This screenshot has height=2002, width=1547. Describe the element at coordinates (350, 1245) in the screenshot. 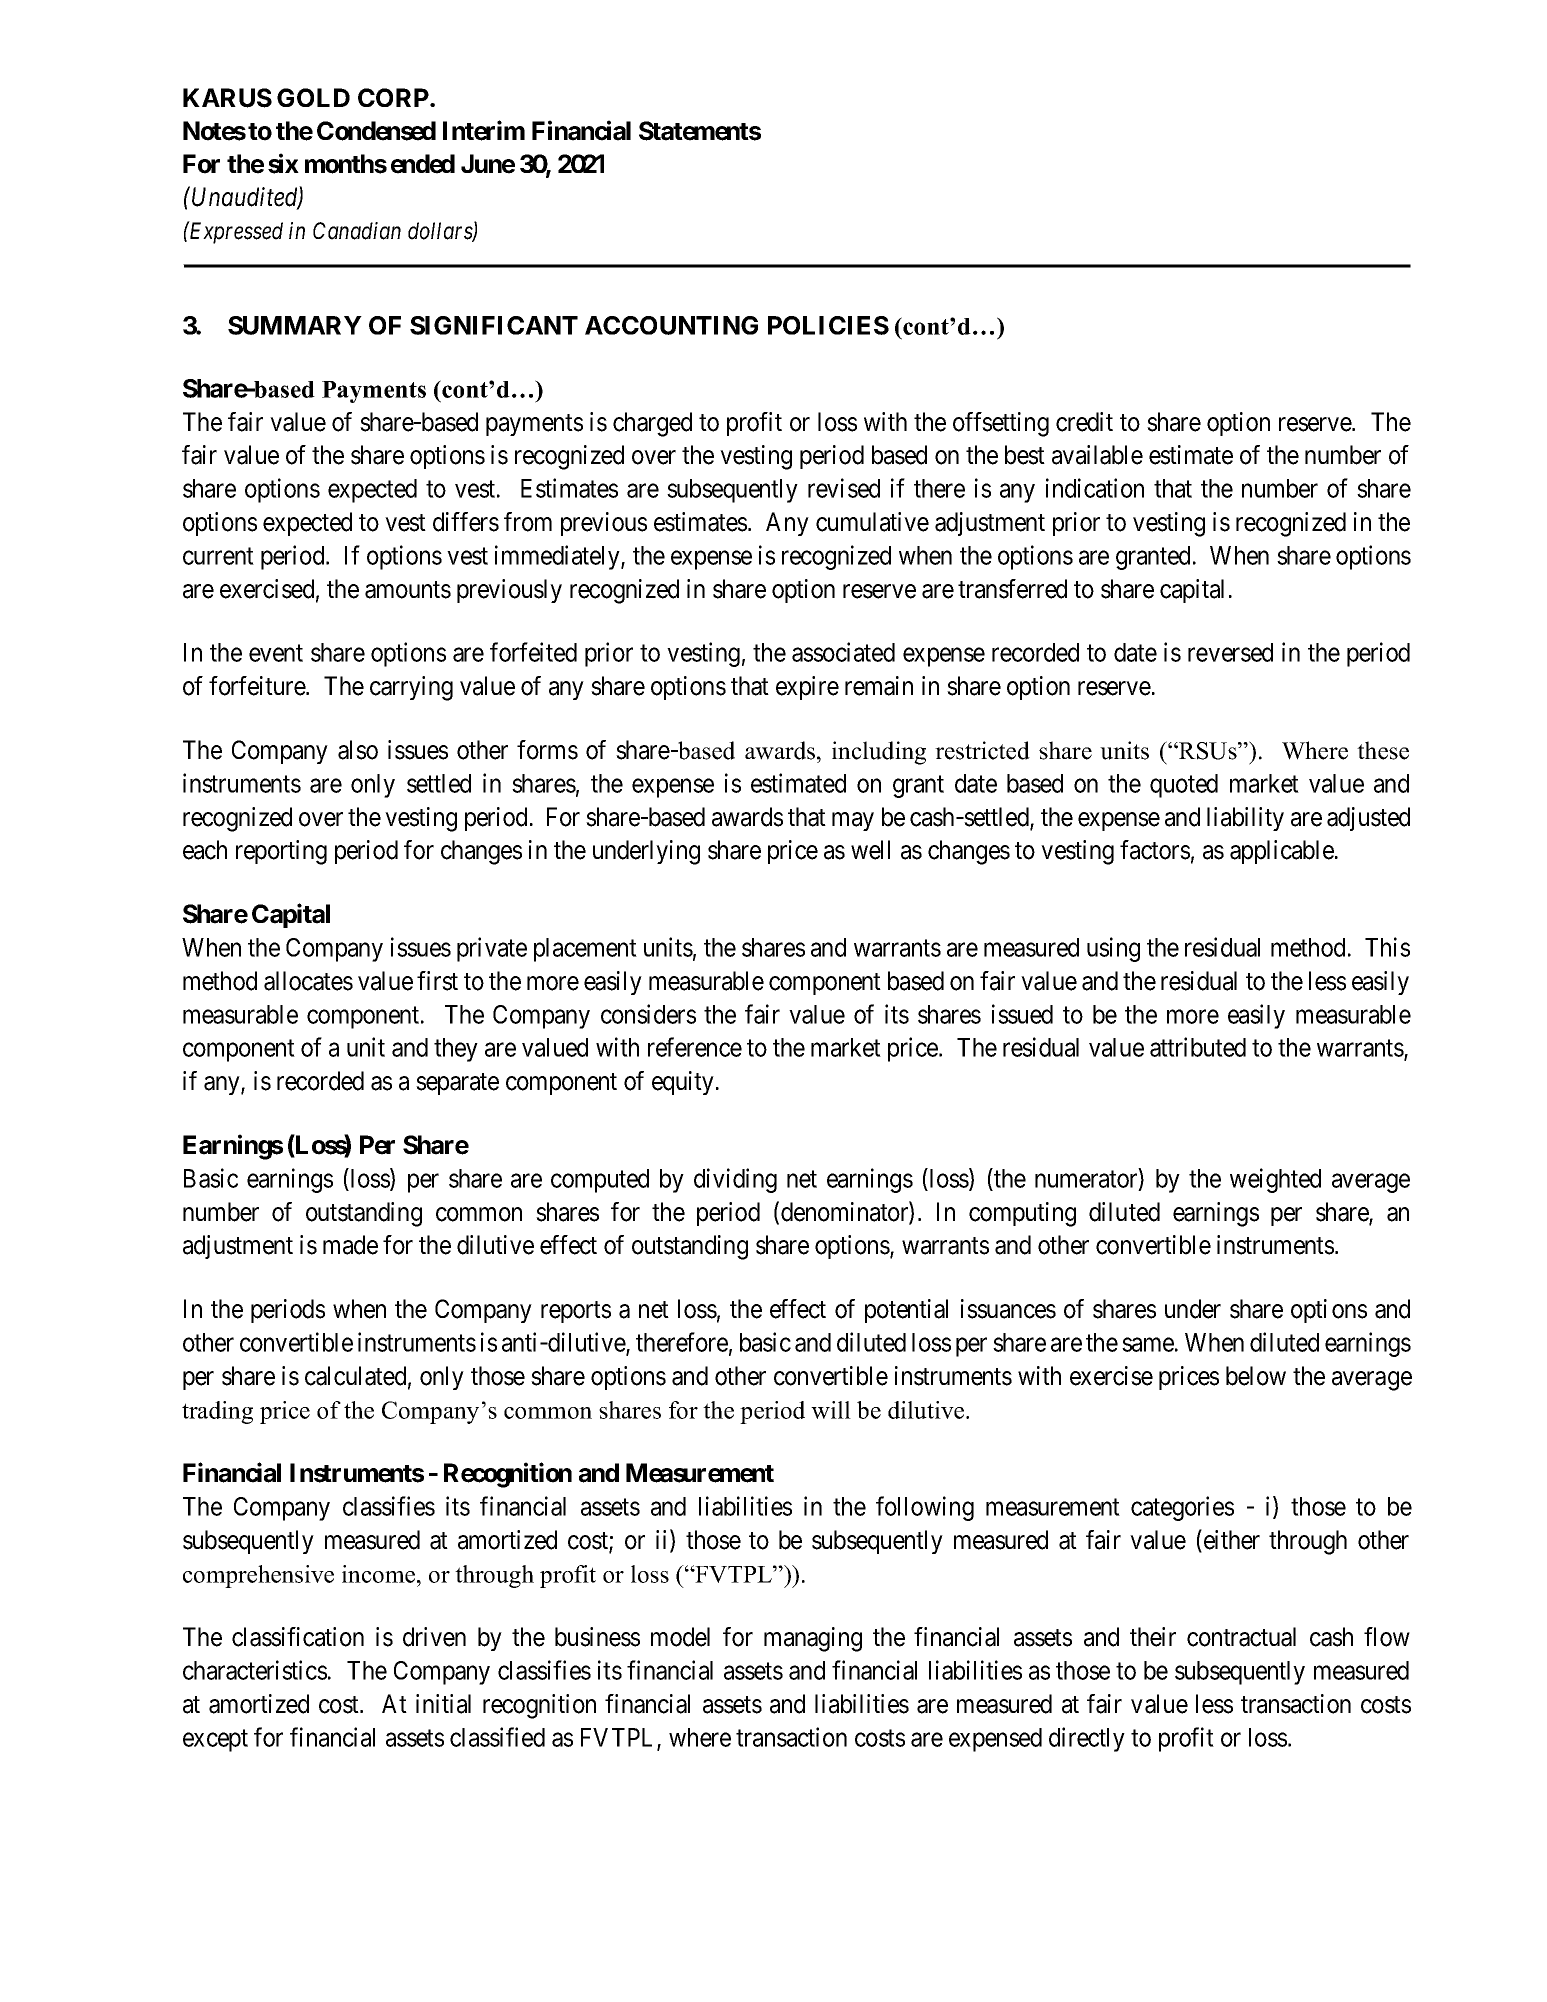

I see `made` at that location.
